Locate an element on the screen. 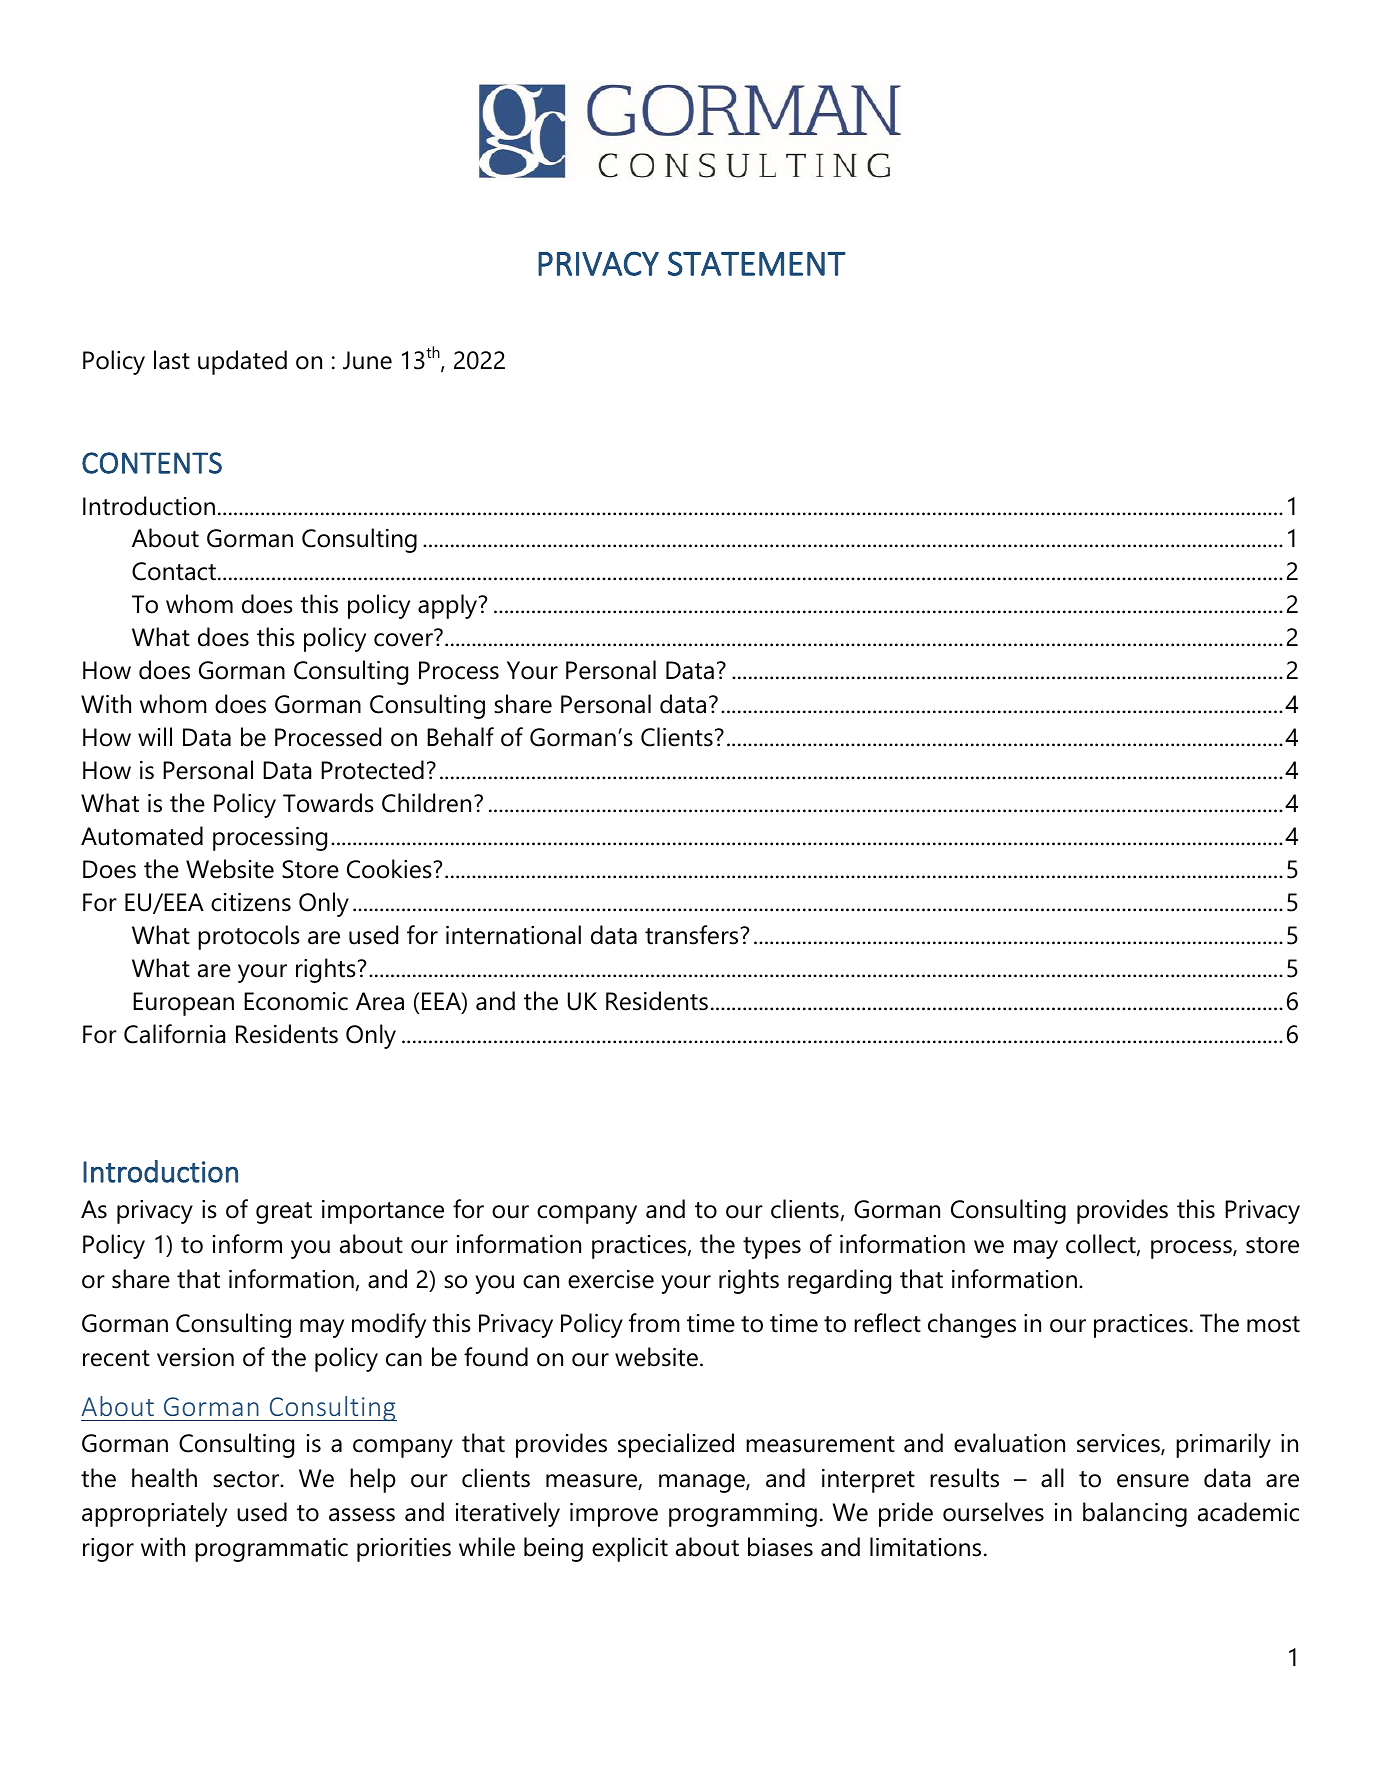 The width and height of the screenshot is (1381, 1787). will is located at coordinates (155, 736).
